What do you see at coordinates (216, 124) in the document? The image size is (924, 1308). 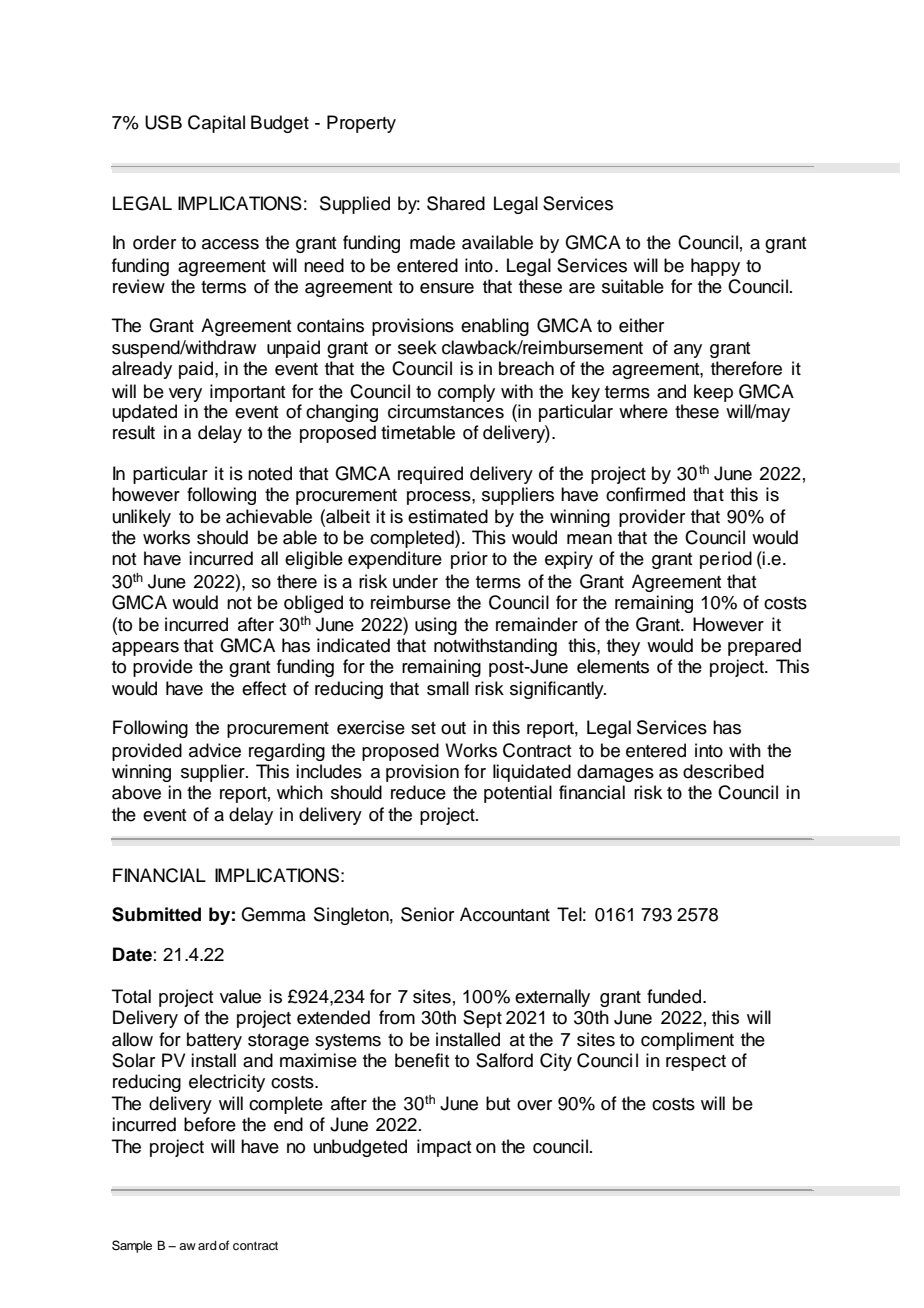 I see `Capital` at bounding box center [216, 124].
